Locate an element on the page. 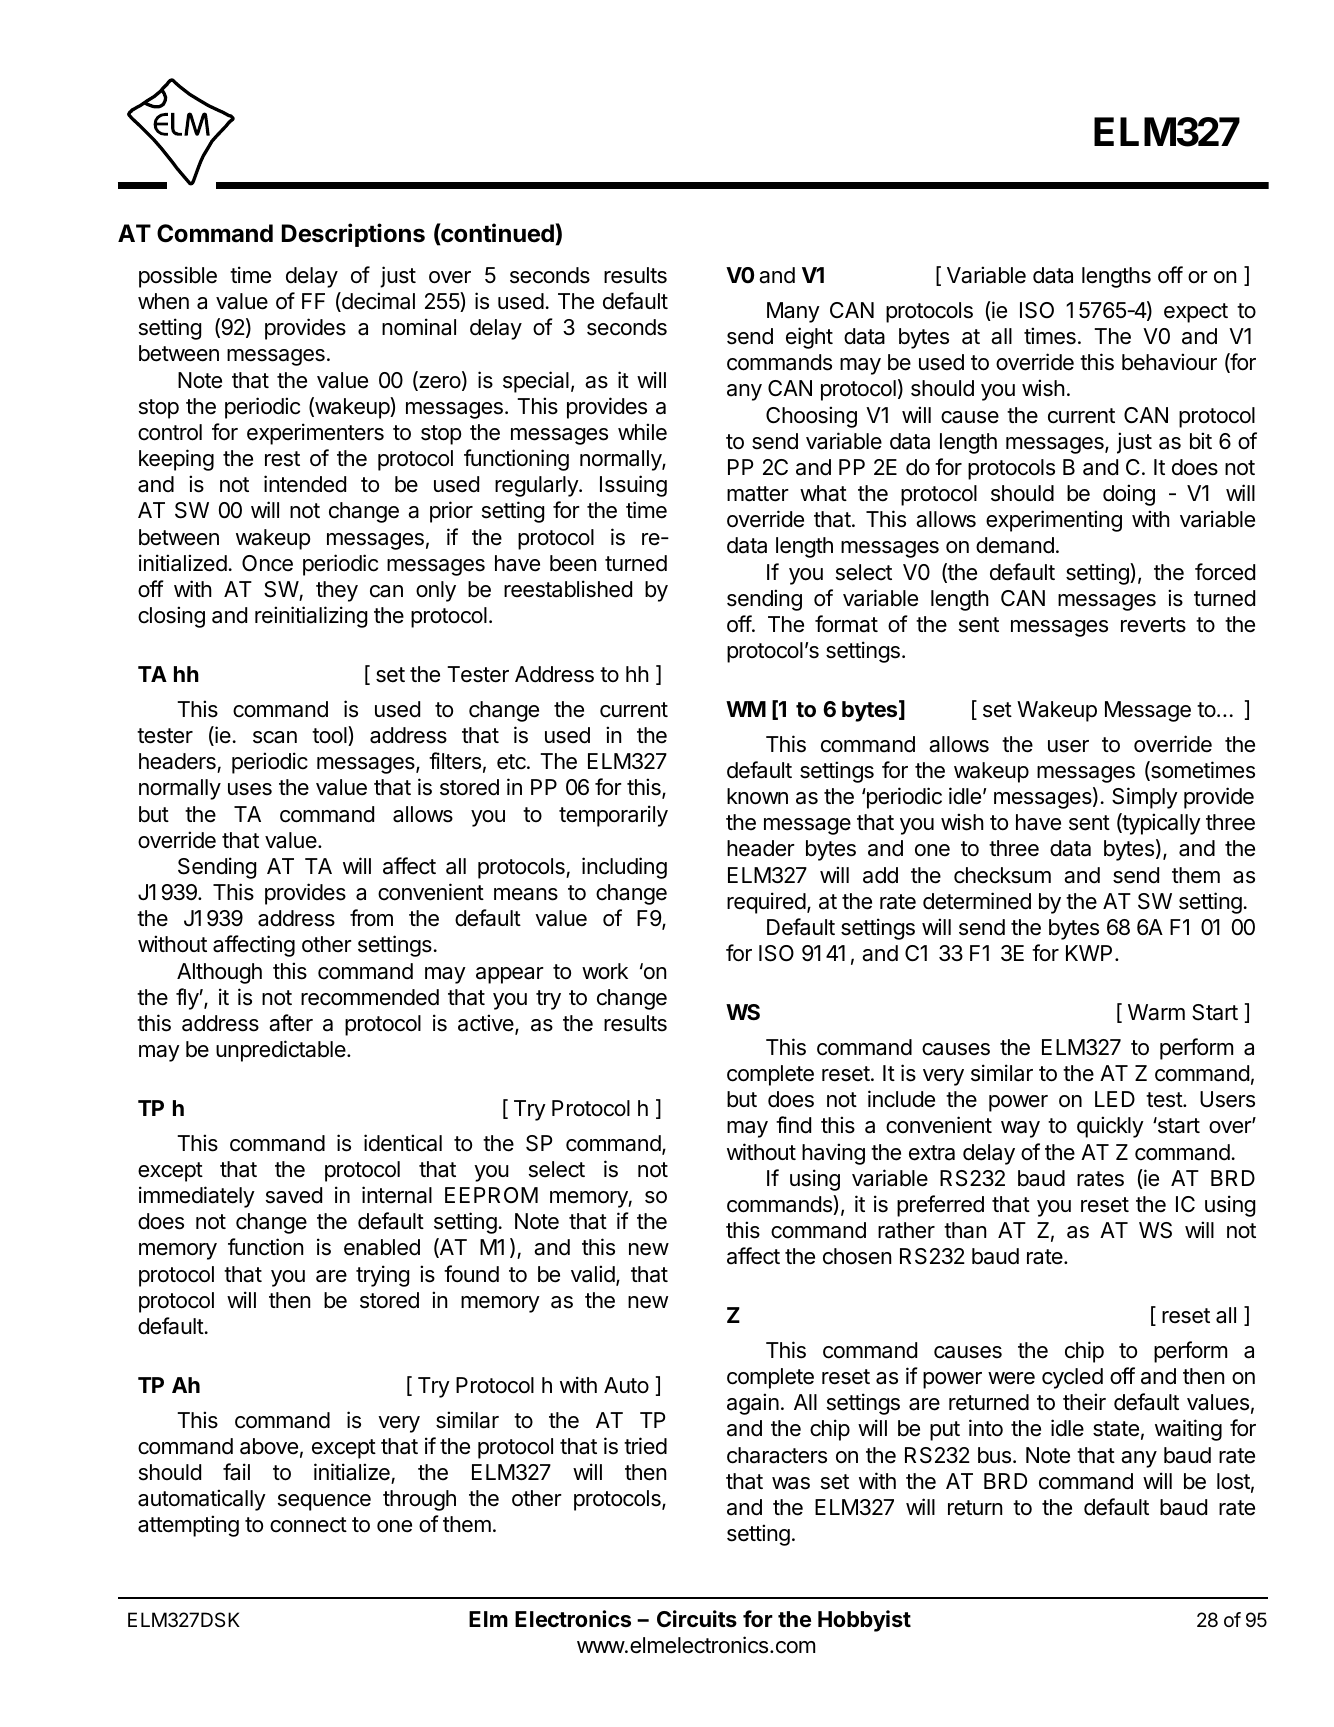 This page has width=1334, height=1727. than is located at coordinates (965, 1230).
